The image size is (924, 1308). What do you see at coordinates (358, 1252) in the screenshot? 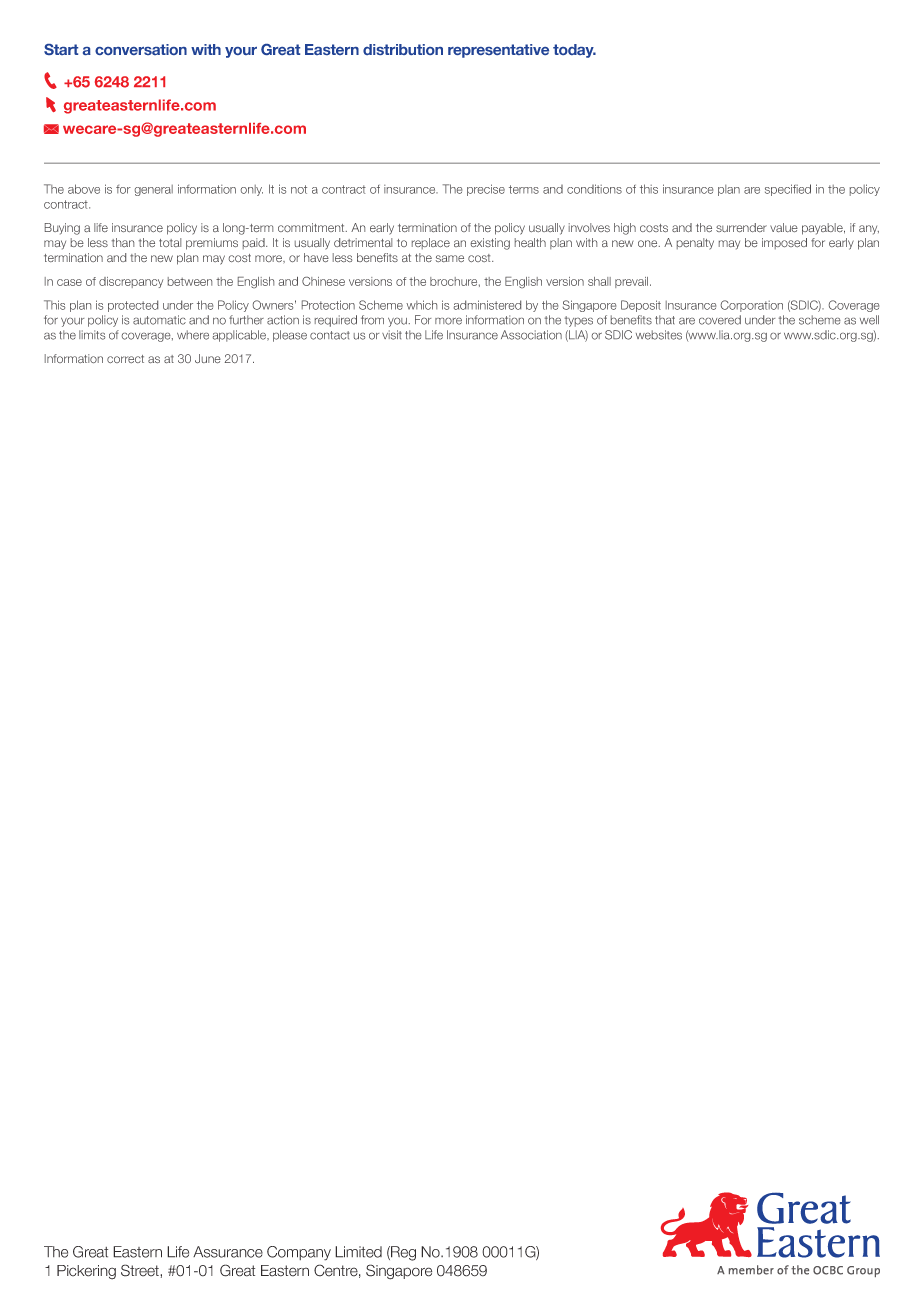
I see `Limited` at bounding box center [358, 1252].
